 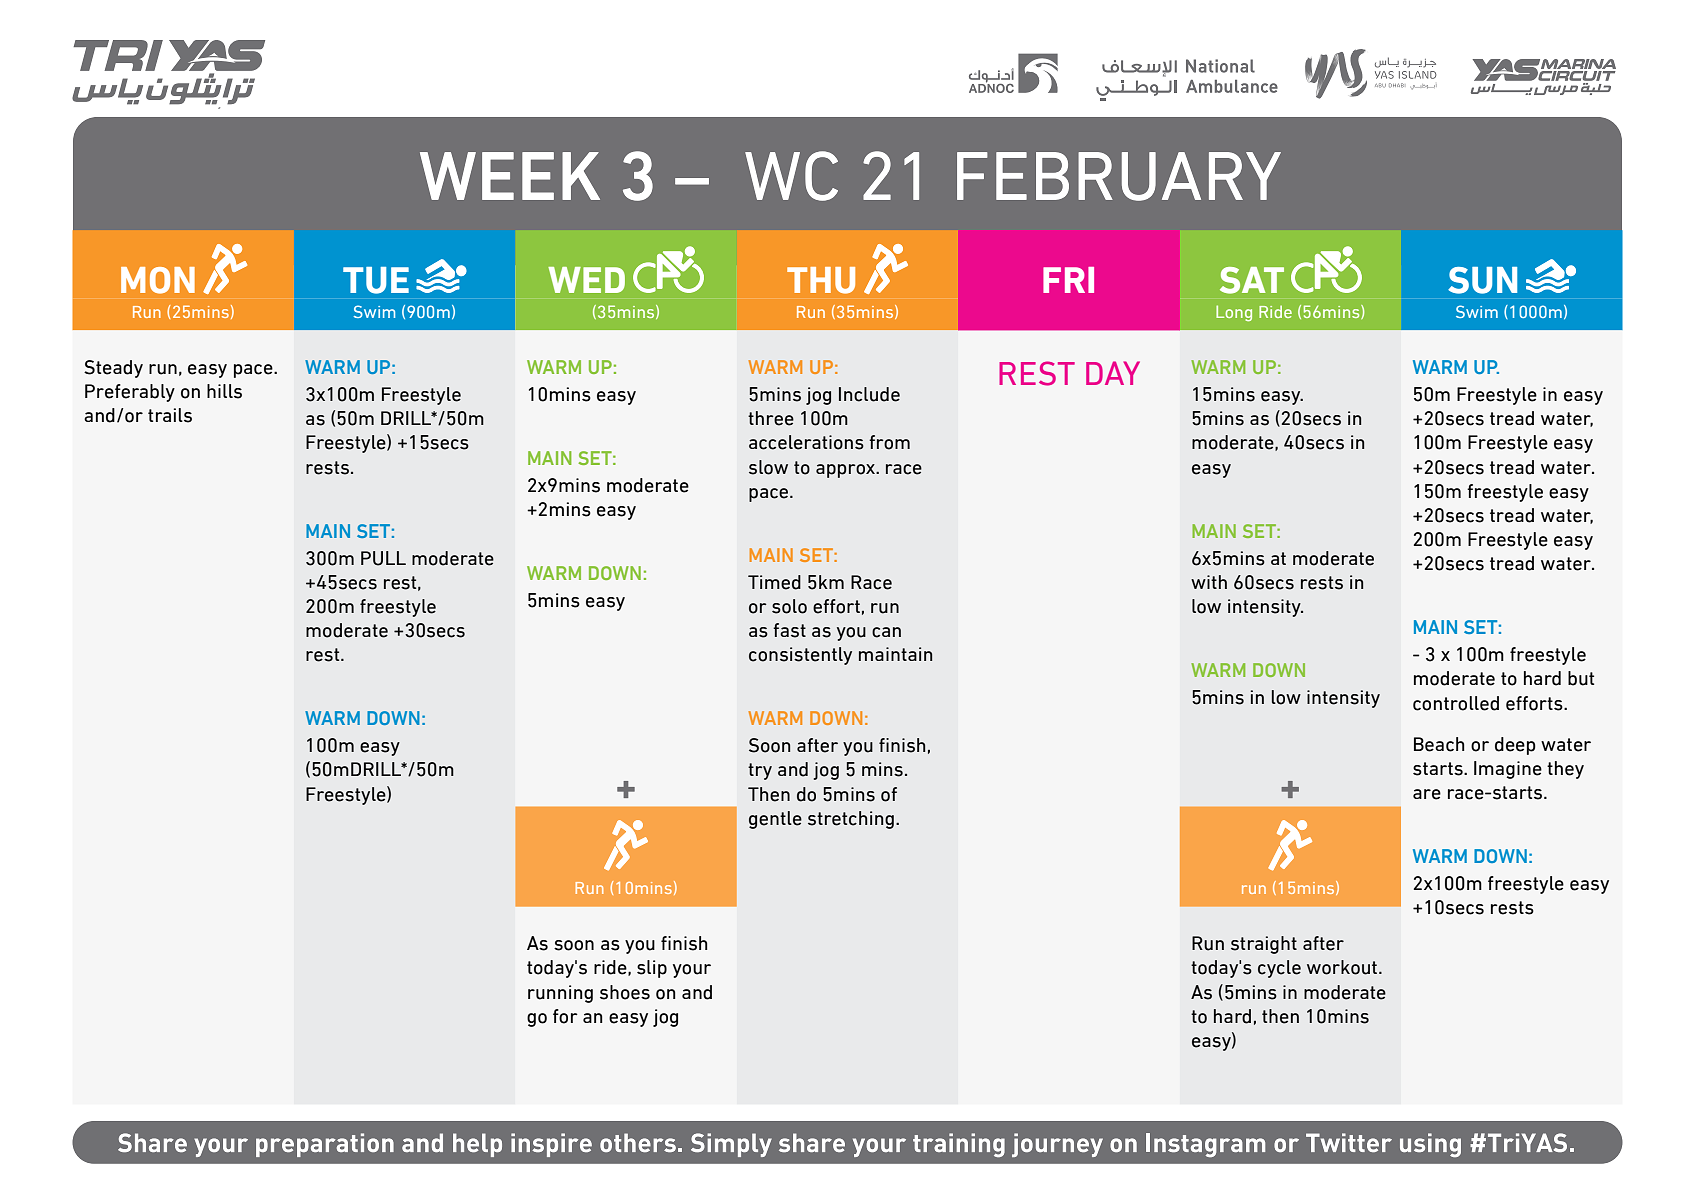 I want to click on PULL, so click(x=383, y=558).
